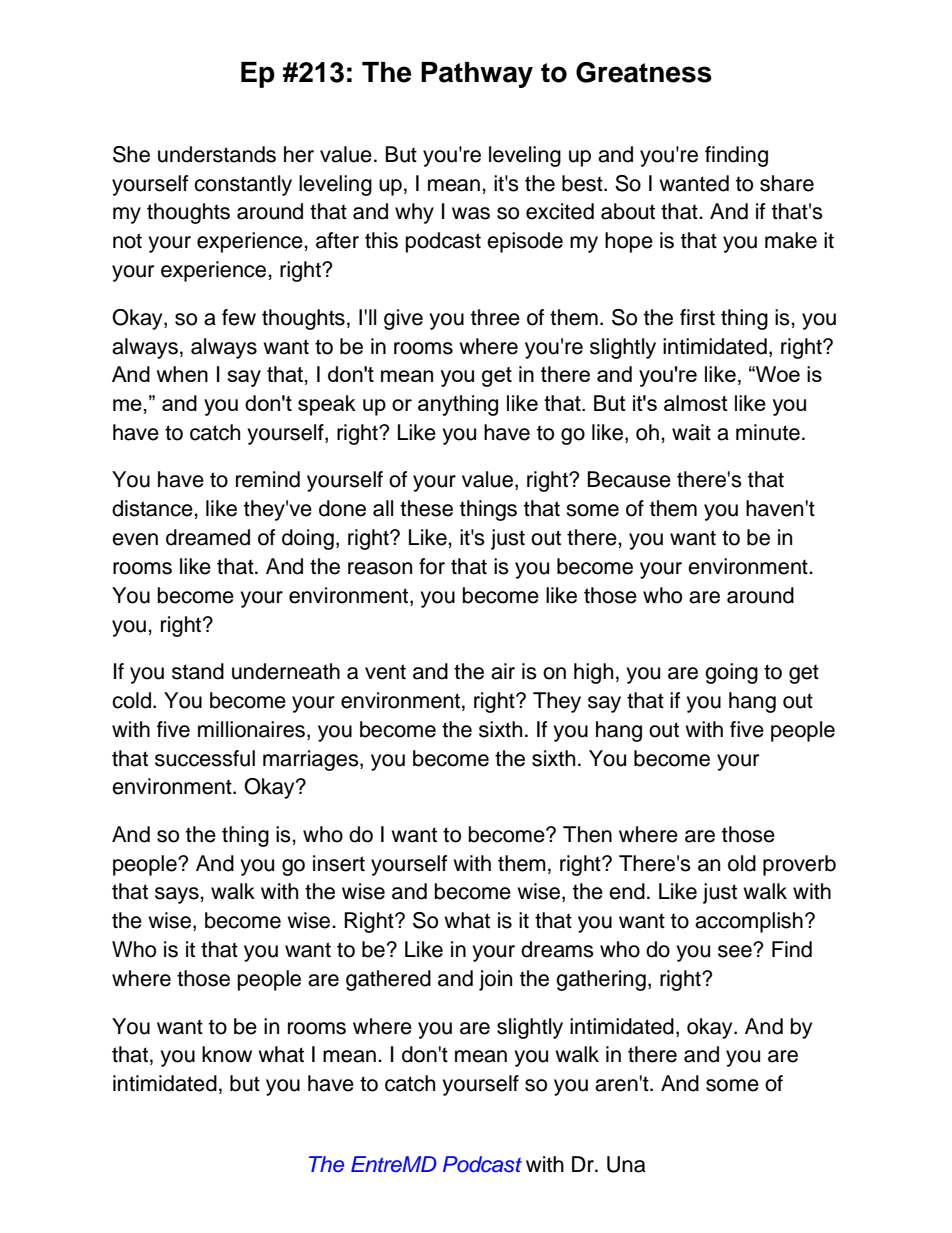 Image resolution: width=952 pixels, height=1233 pixels. What do you see at coordinates (477, 75) in the document?
I see `Pathway` at bounding box center [477, 75].
